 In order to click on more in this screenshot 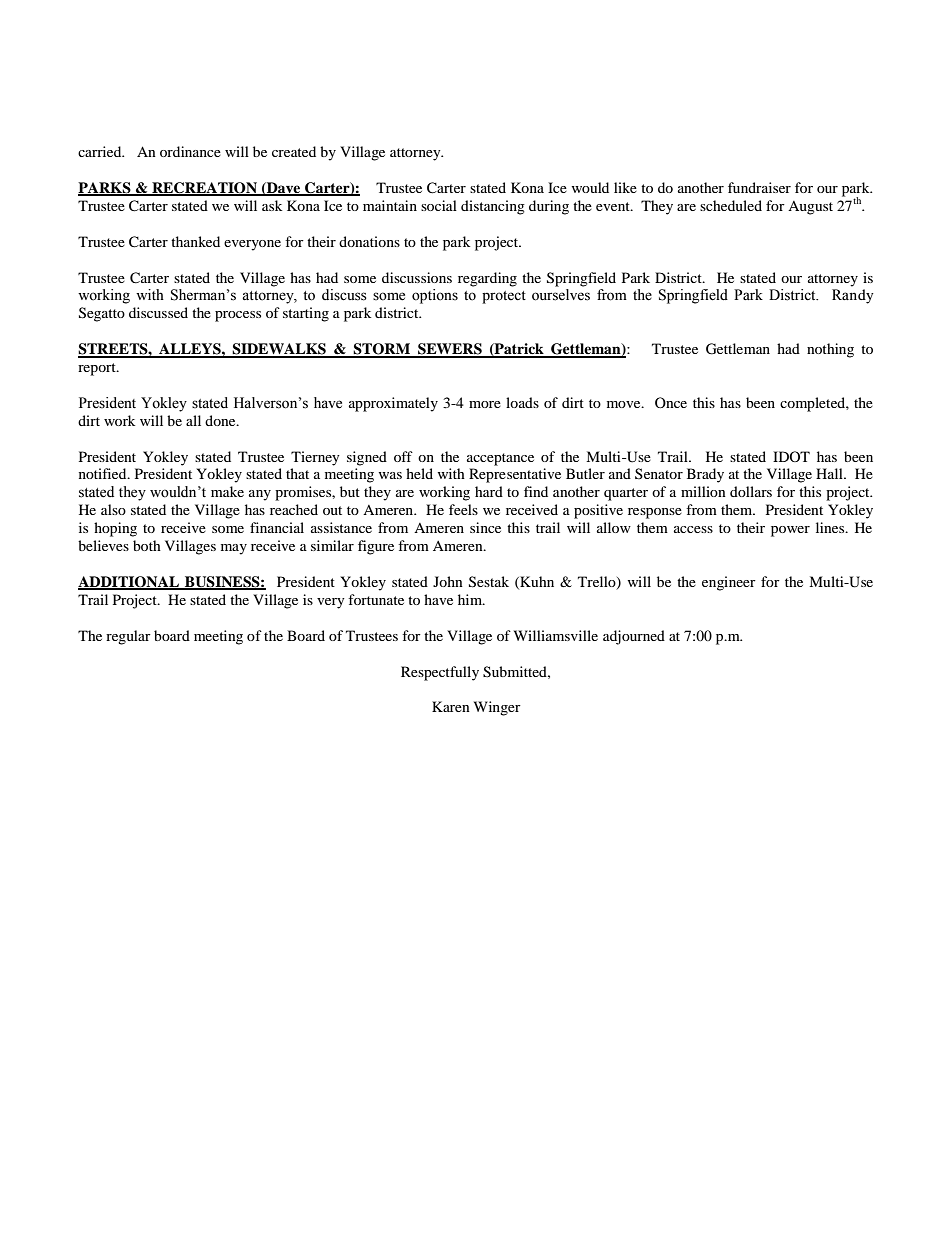, I will do `click(485, 404)`.
